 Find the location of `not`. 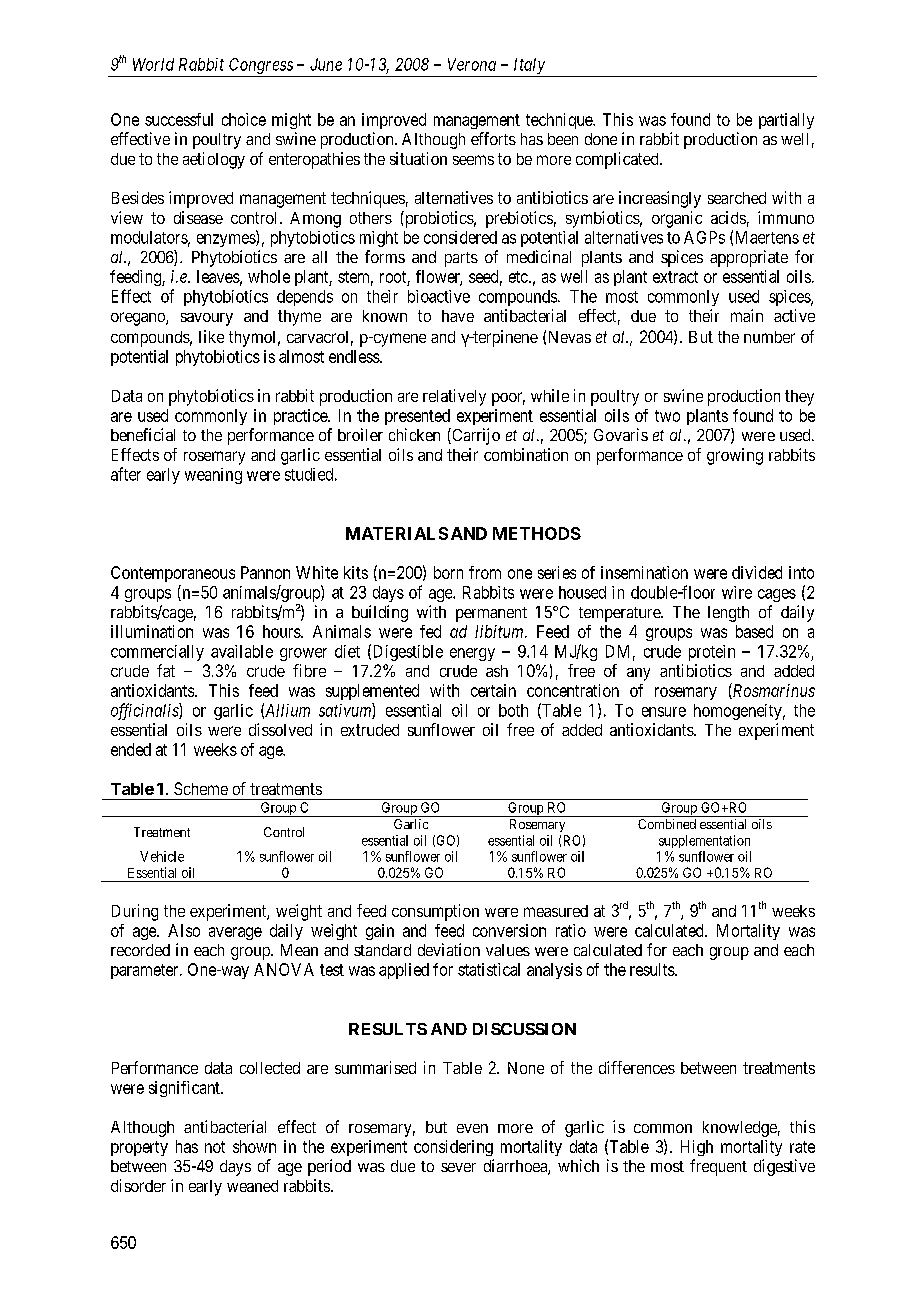

not is located at coordinates (215, 1147).
